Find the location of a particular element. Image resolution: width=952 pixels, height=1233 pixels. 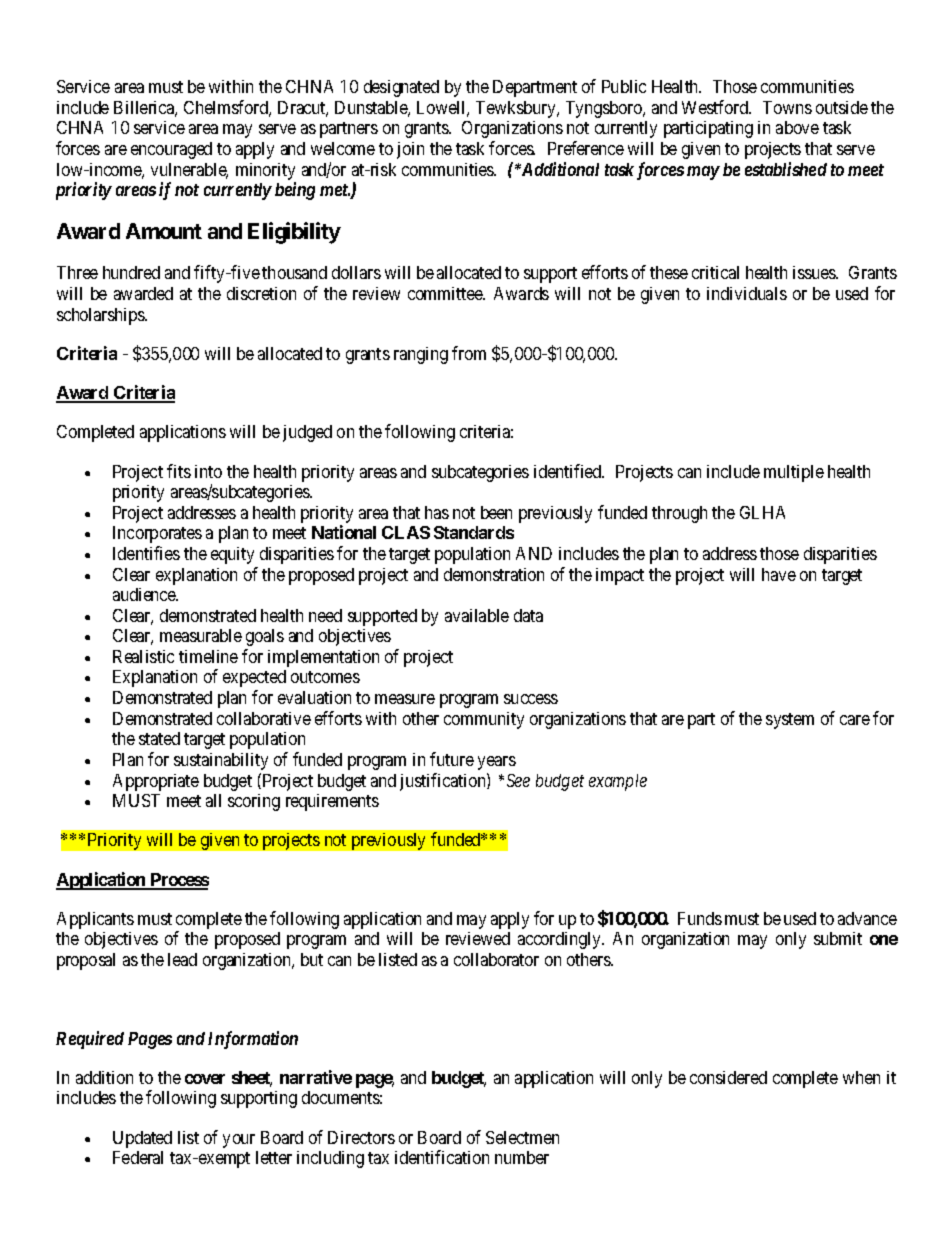

individuals is located at coordinates (747, 293).
